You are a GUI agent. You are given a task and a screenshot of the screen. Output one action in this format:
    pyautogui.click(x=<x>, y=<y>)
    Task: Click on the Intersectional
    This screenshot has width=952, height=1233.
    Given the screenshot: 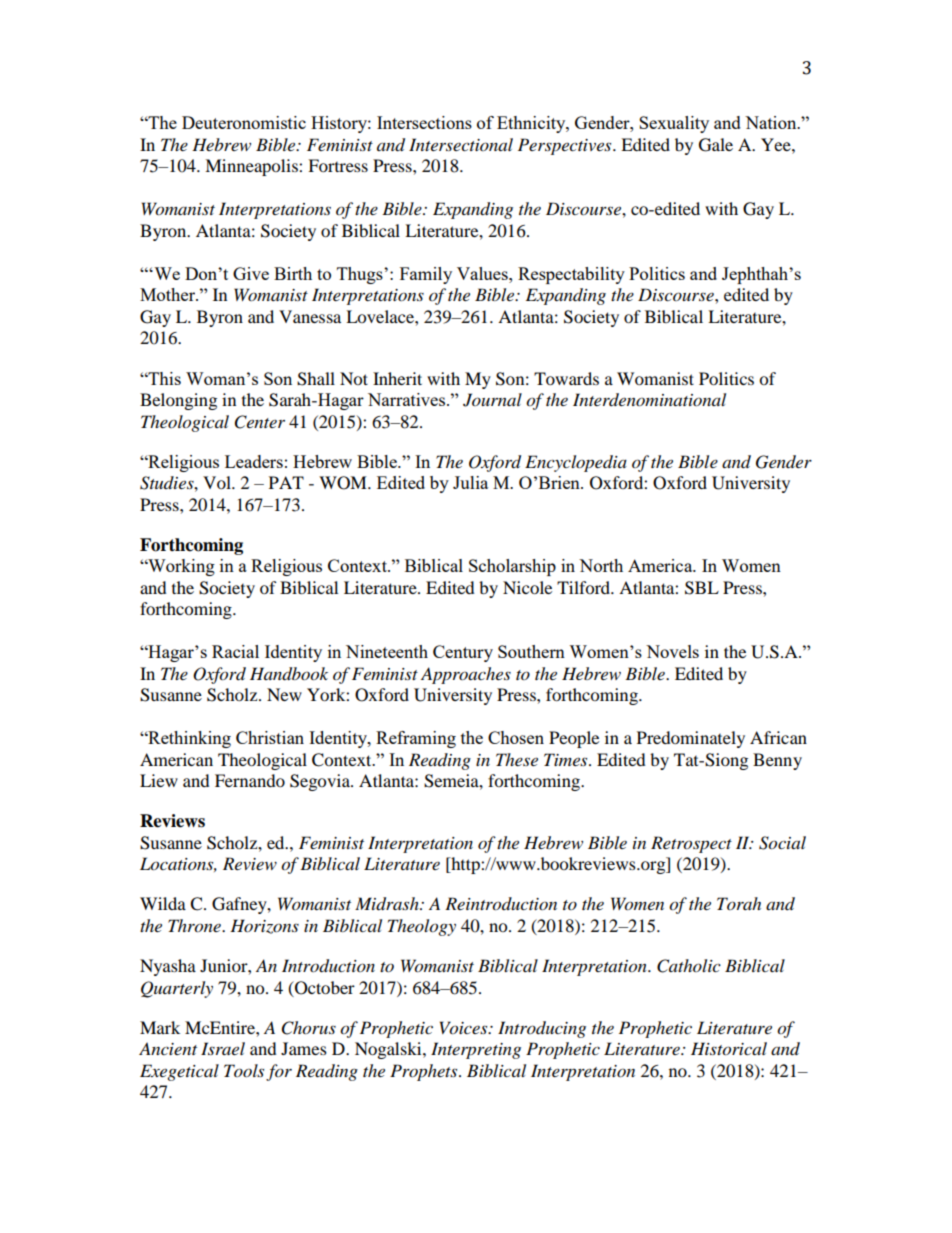 What is the action you would take?
    pyautogui.click(x=461, y=144)
